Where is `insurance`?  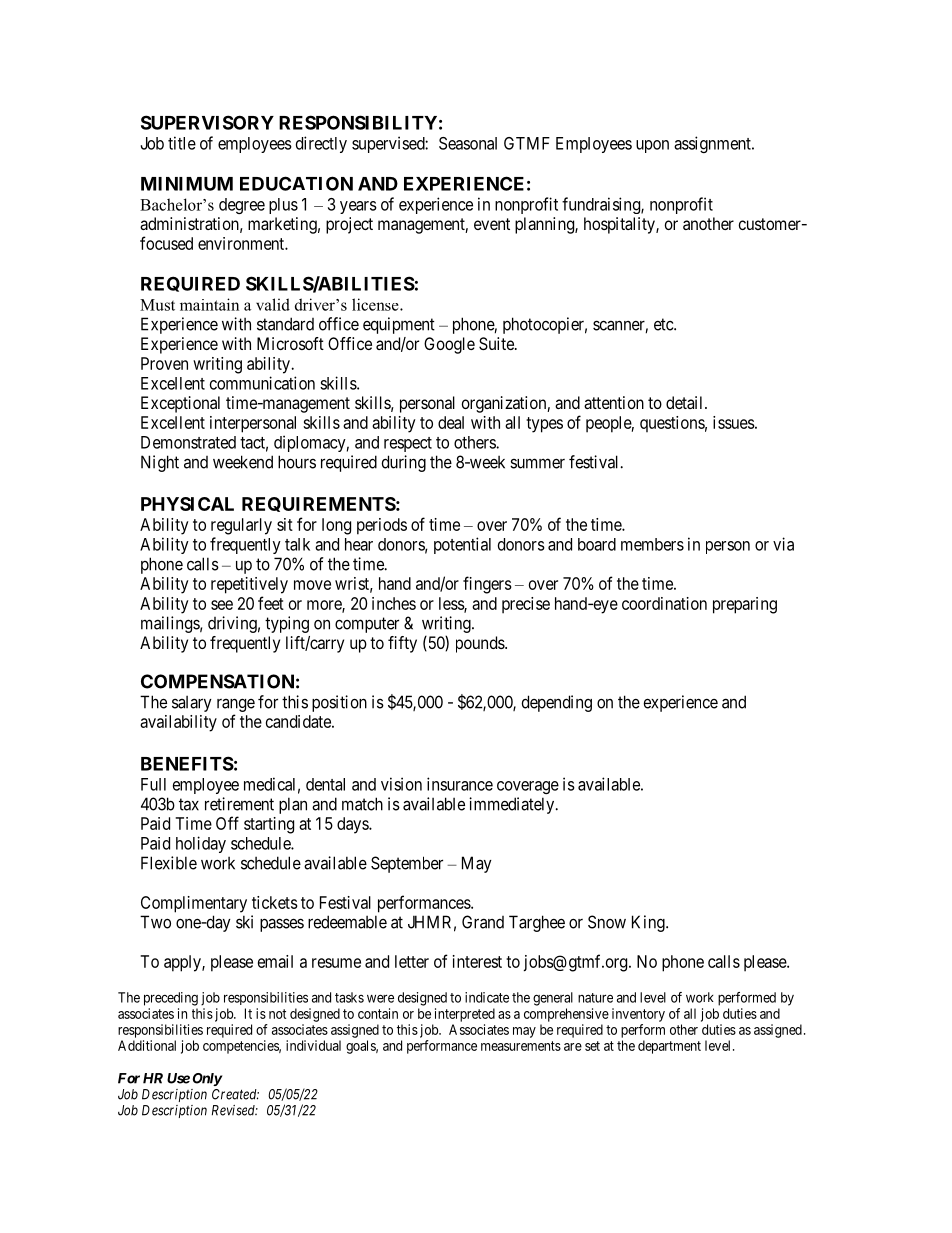
insurance is located at coordinates (460, 784).
